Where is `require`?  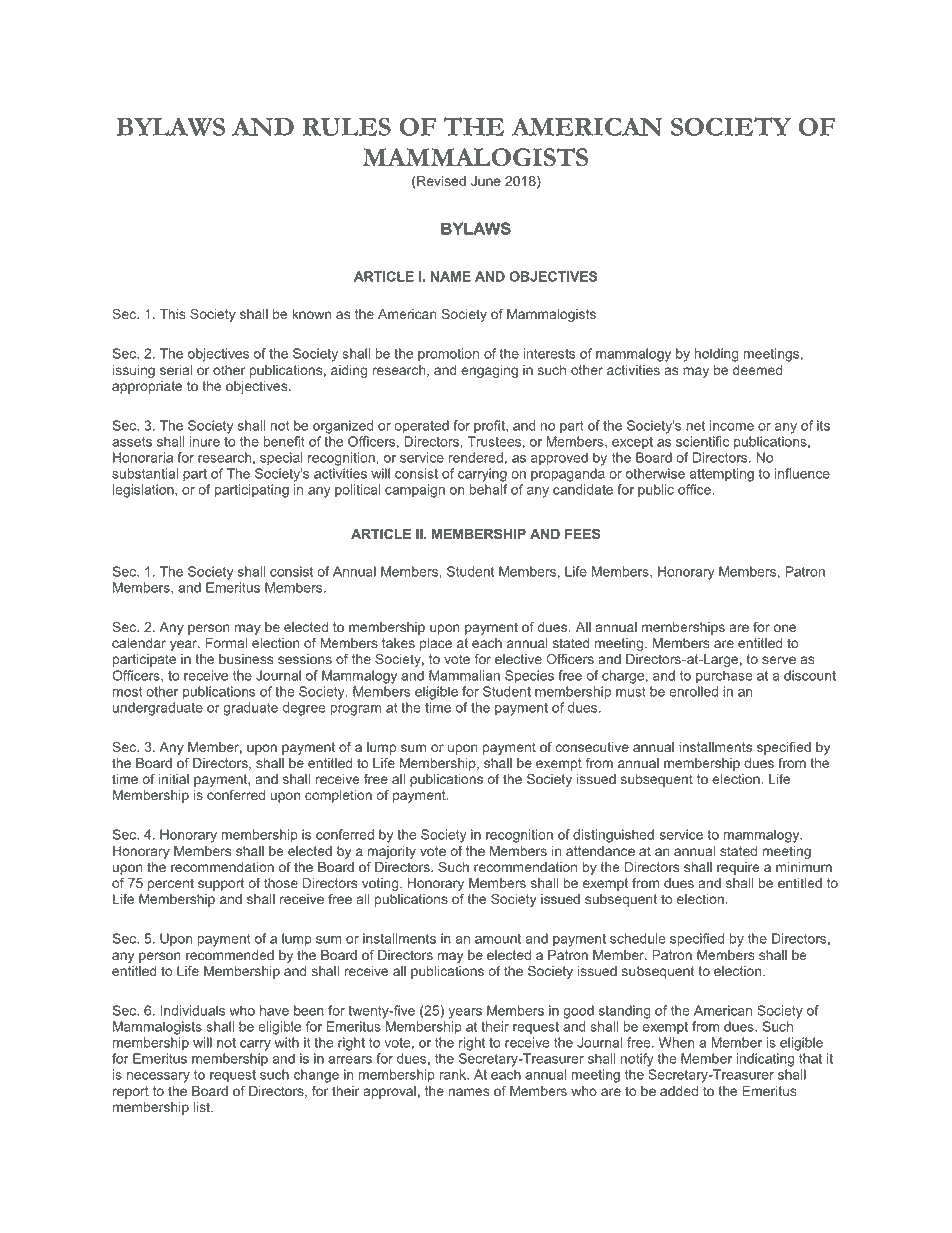
require is located at coordinates (738, 868).
